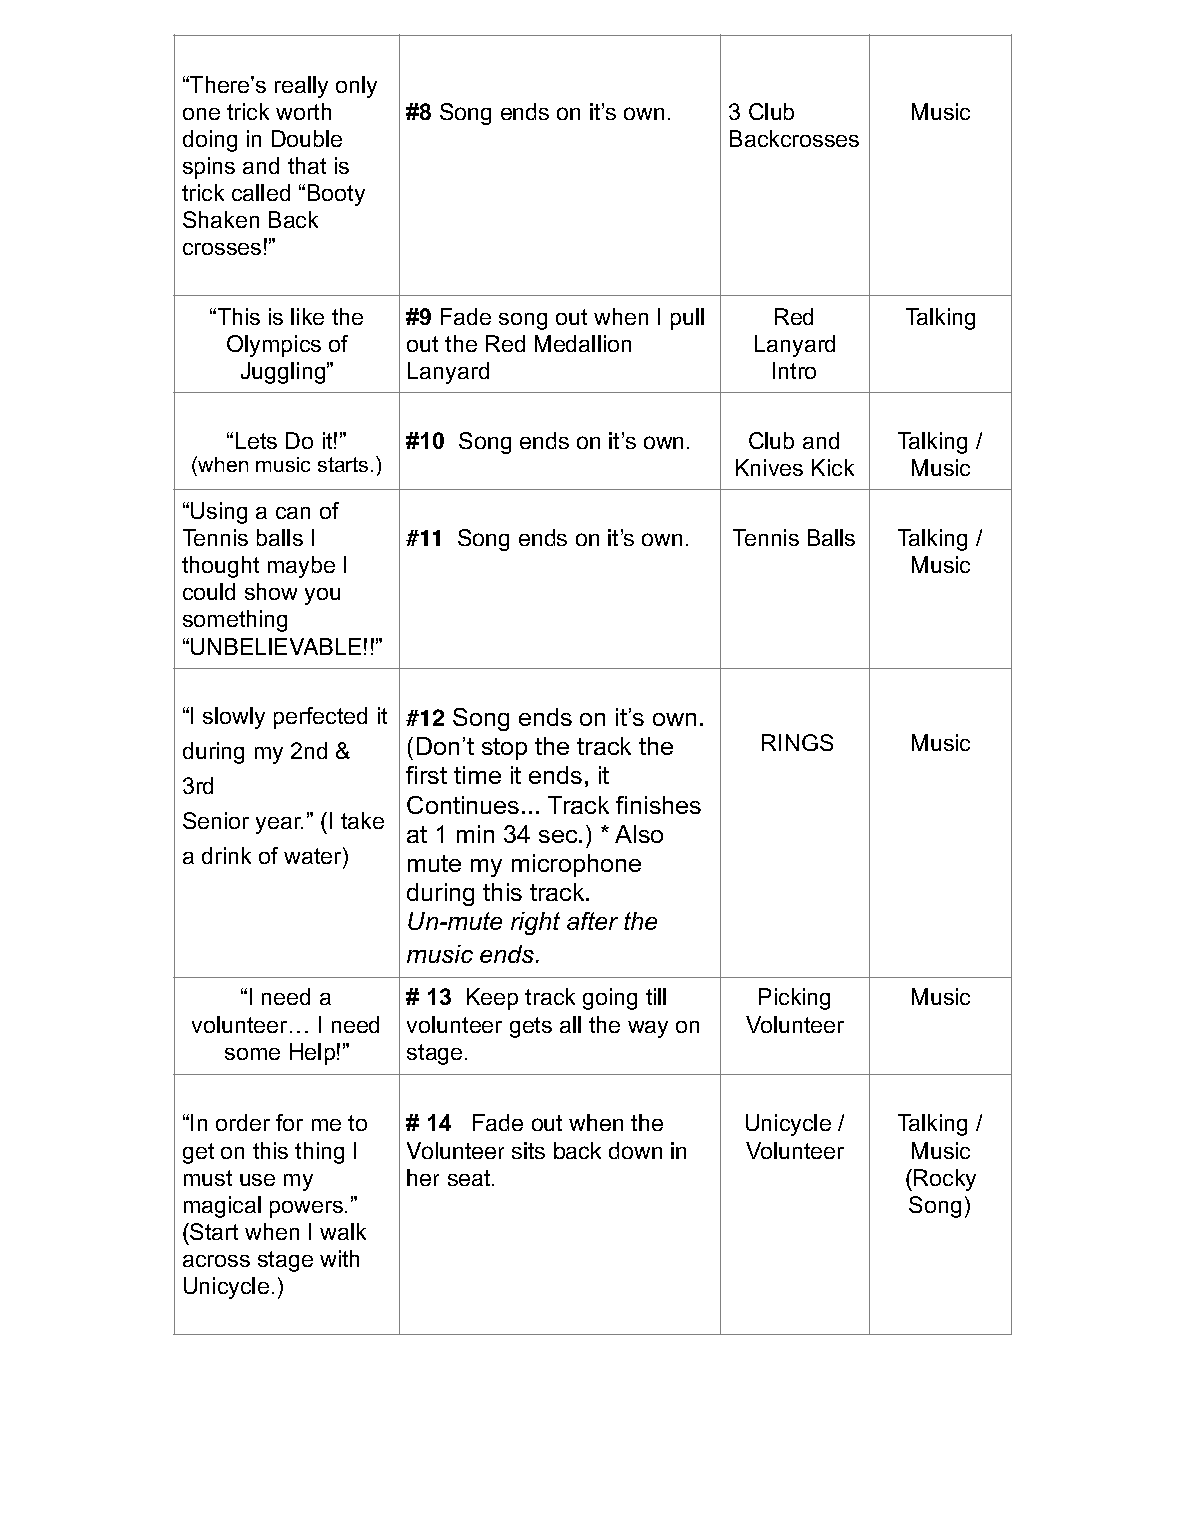  I want to click on worth, so click(303, 111).
